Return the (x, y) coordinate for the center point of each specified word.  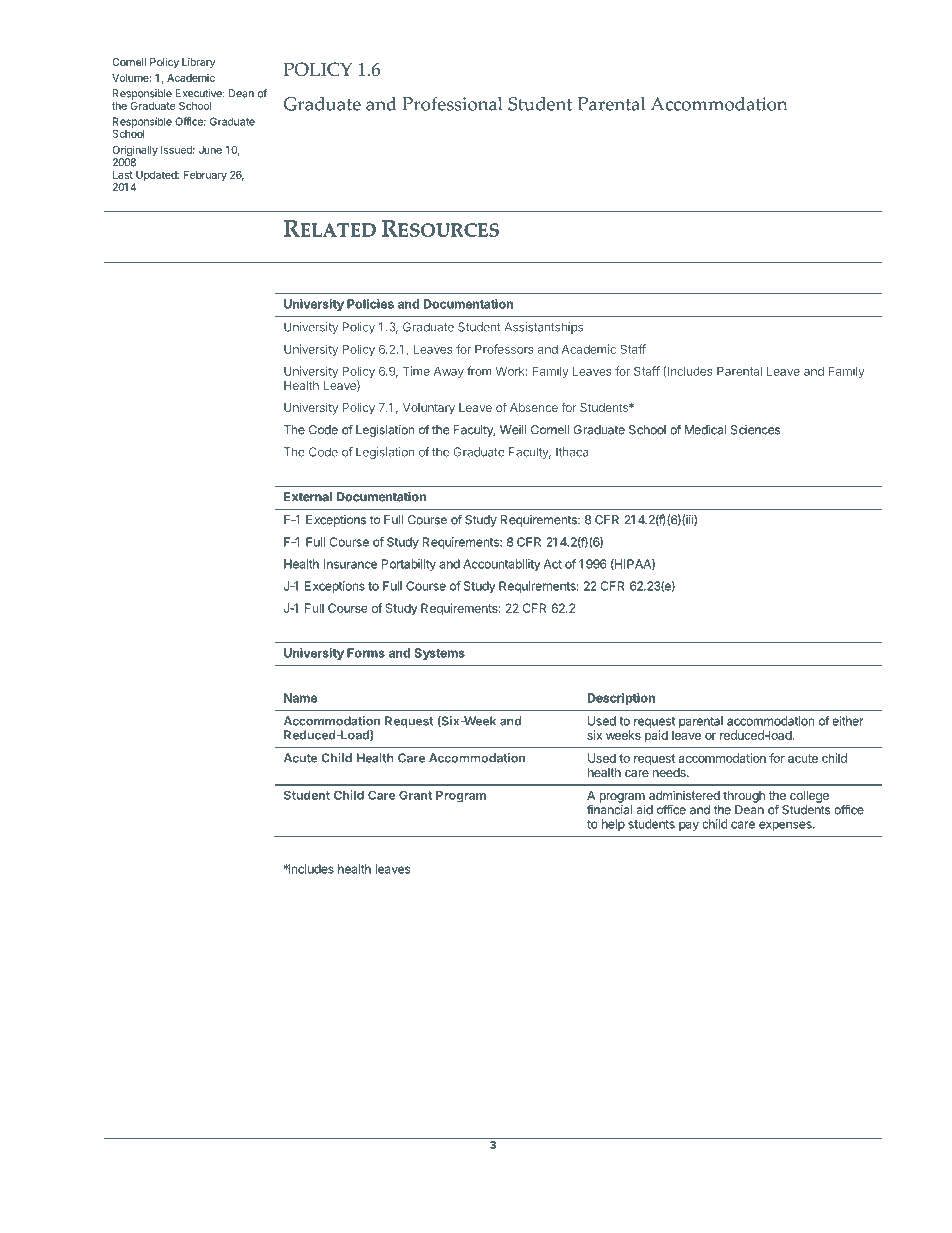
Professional (452, 103)
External (308, 497)
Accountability (501, 565)
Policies (370, 304)
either (848, 721)
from (479, 371)
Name (300, 698)
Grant (415, 795)
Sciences (755, 430)
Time (416, 371)
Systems (439, 654)
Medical (705, 430)
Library (198, 63)
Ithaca (572, 452)
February (205, 176)
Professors (504, 349)
